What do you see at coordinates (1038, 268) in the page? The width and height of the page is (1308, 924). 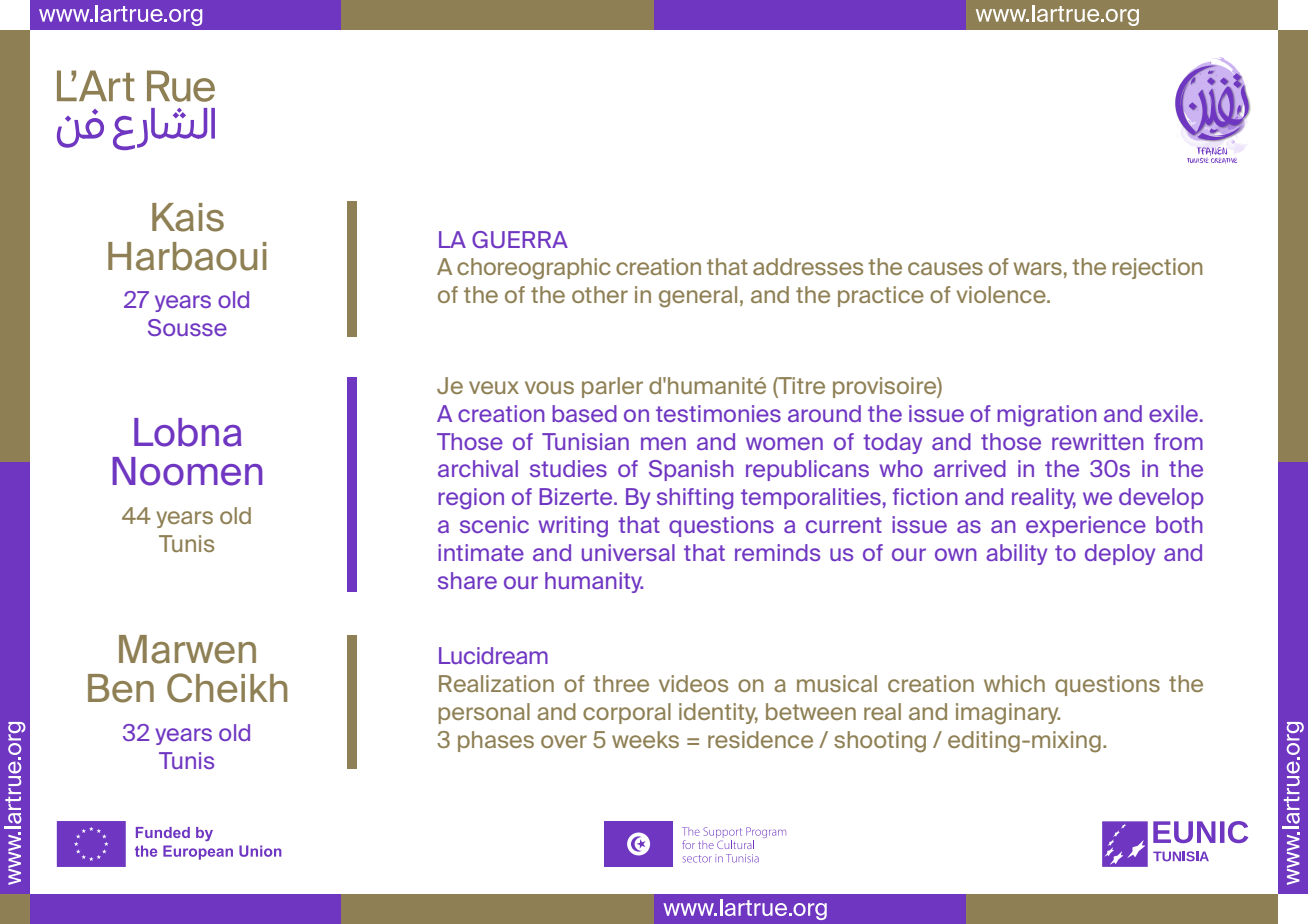 I see `wars` at bounding box center [1038, 268].
